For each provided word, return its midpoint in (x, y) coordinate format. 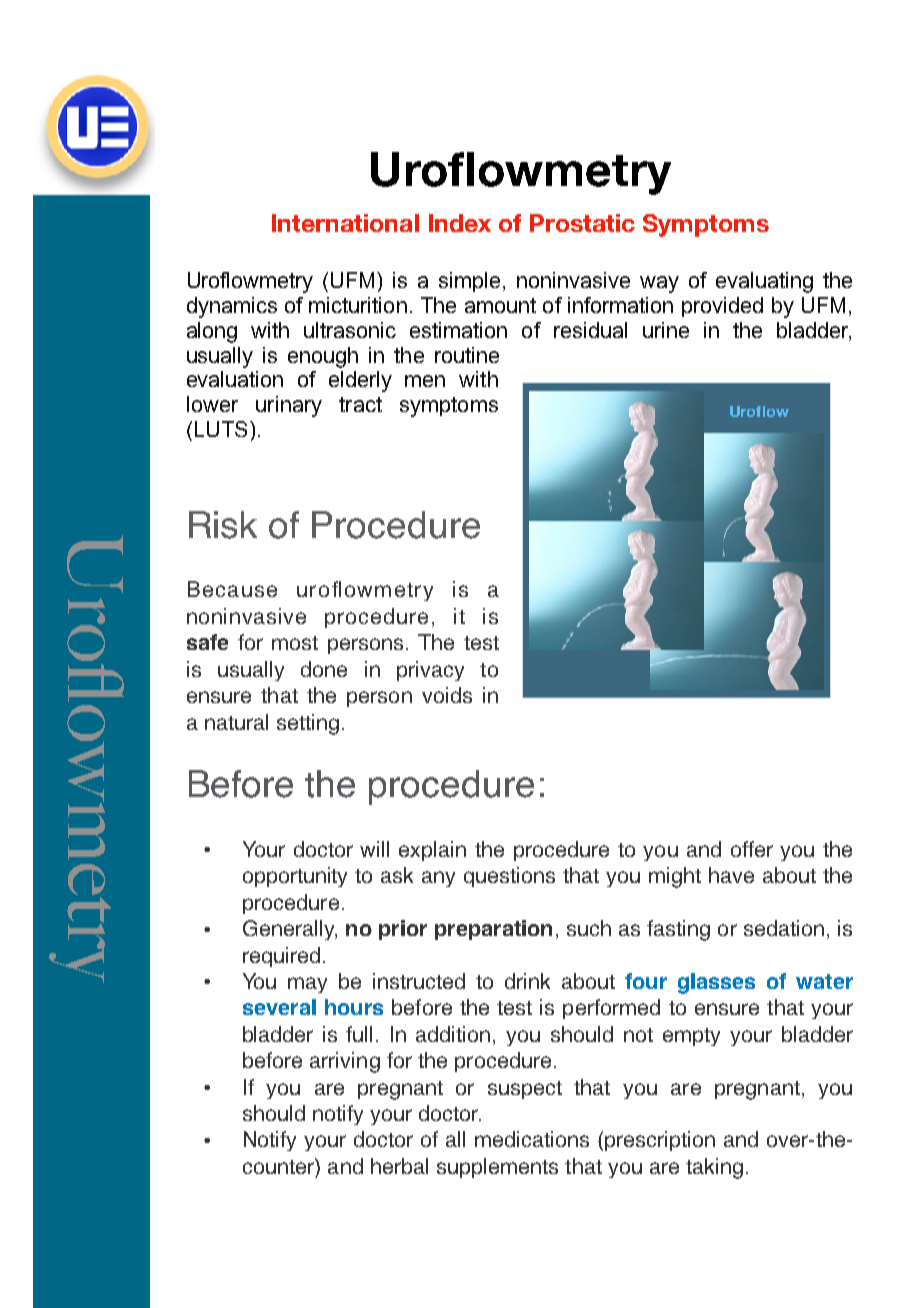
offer (752, 849)
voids (447, 695)
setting (308, 724)
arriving (345, 1062)
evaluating (764, 282)
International (345, 223)
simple (469, 282)
